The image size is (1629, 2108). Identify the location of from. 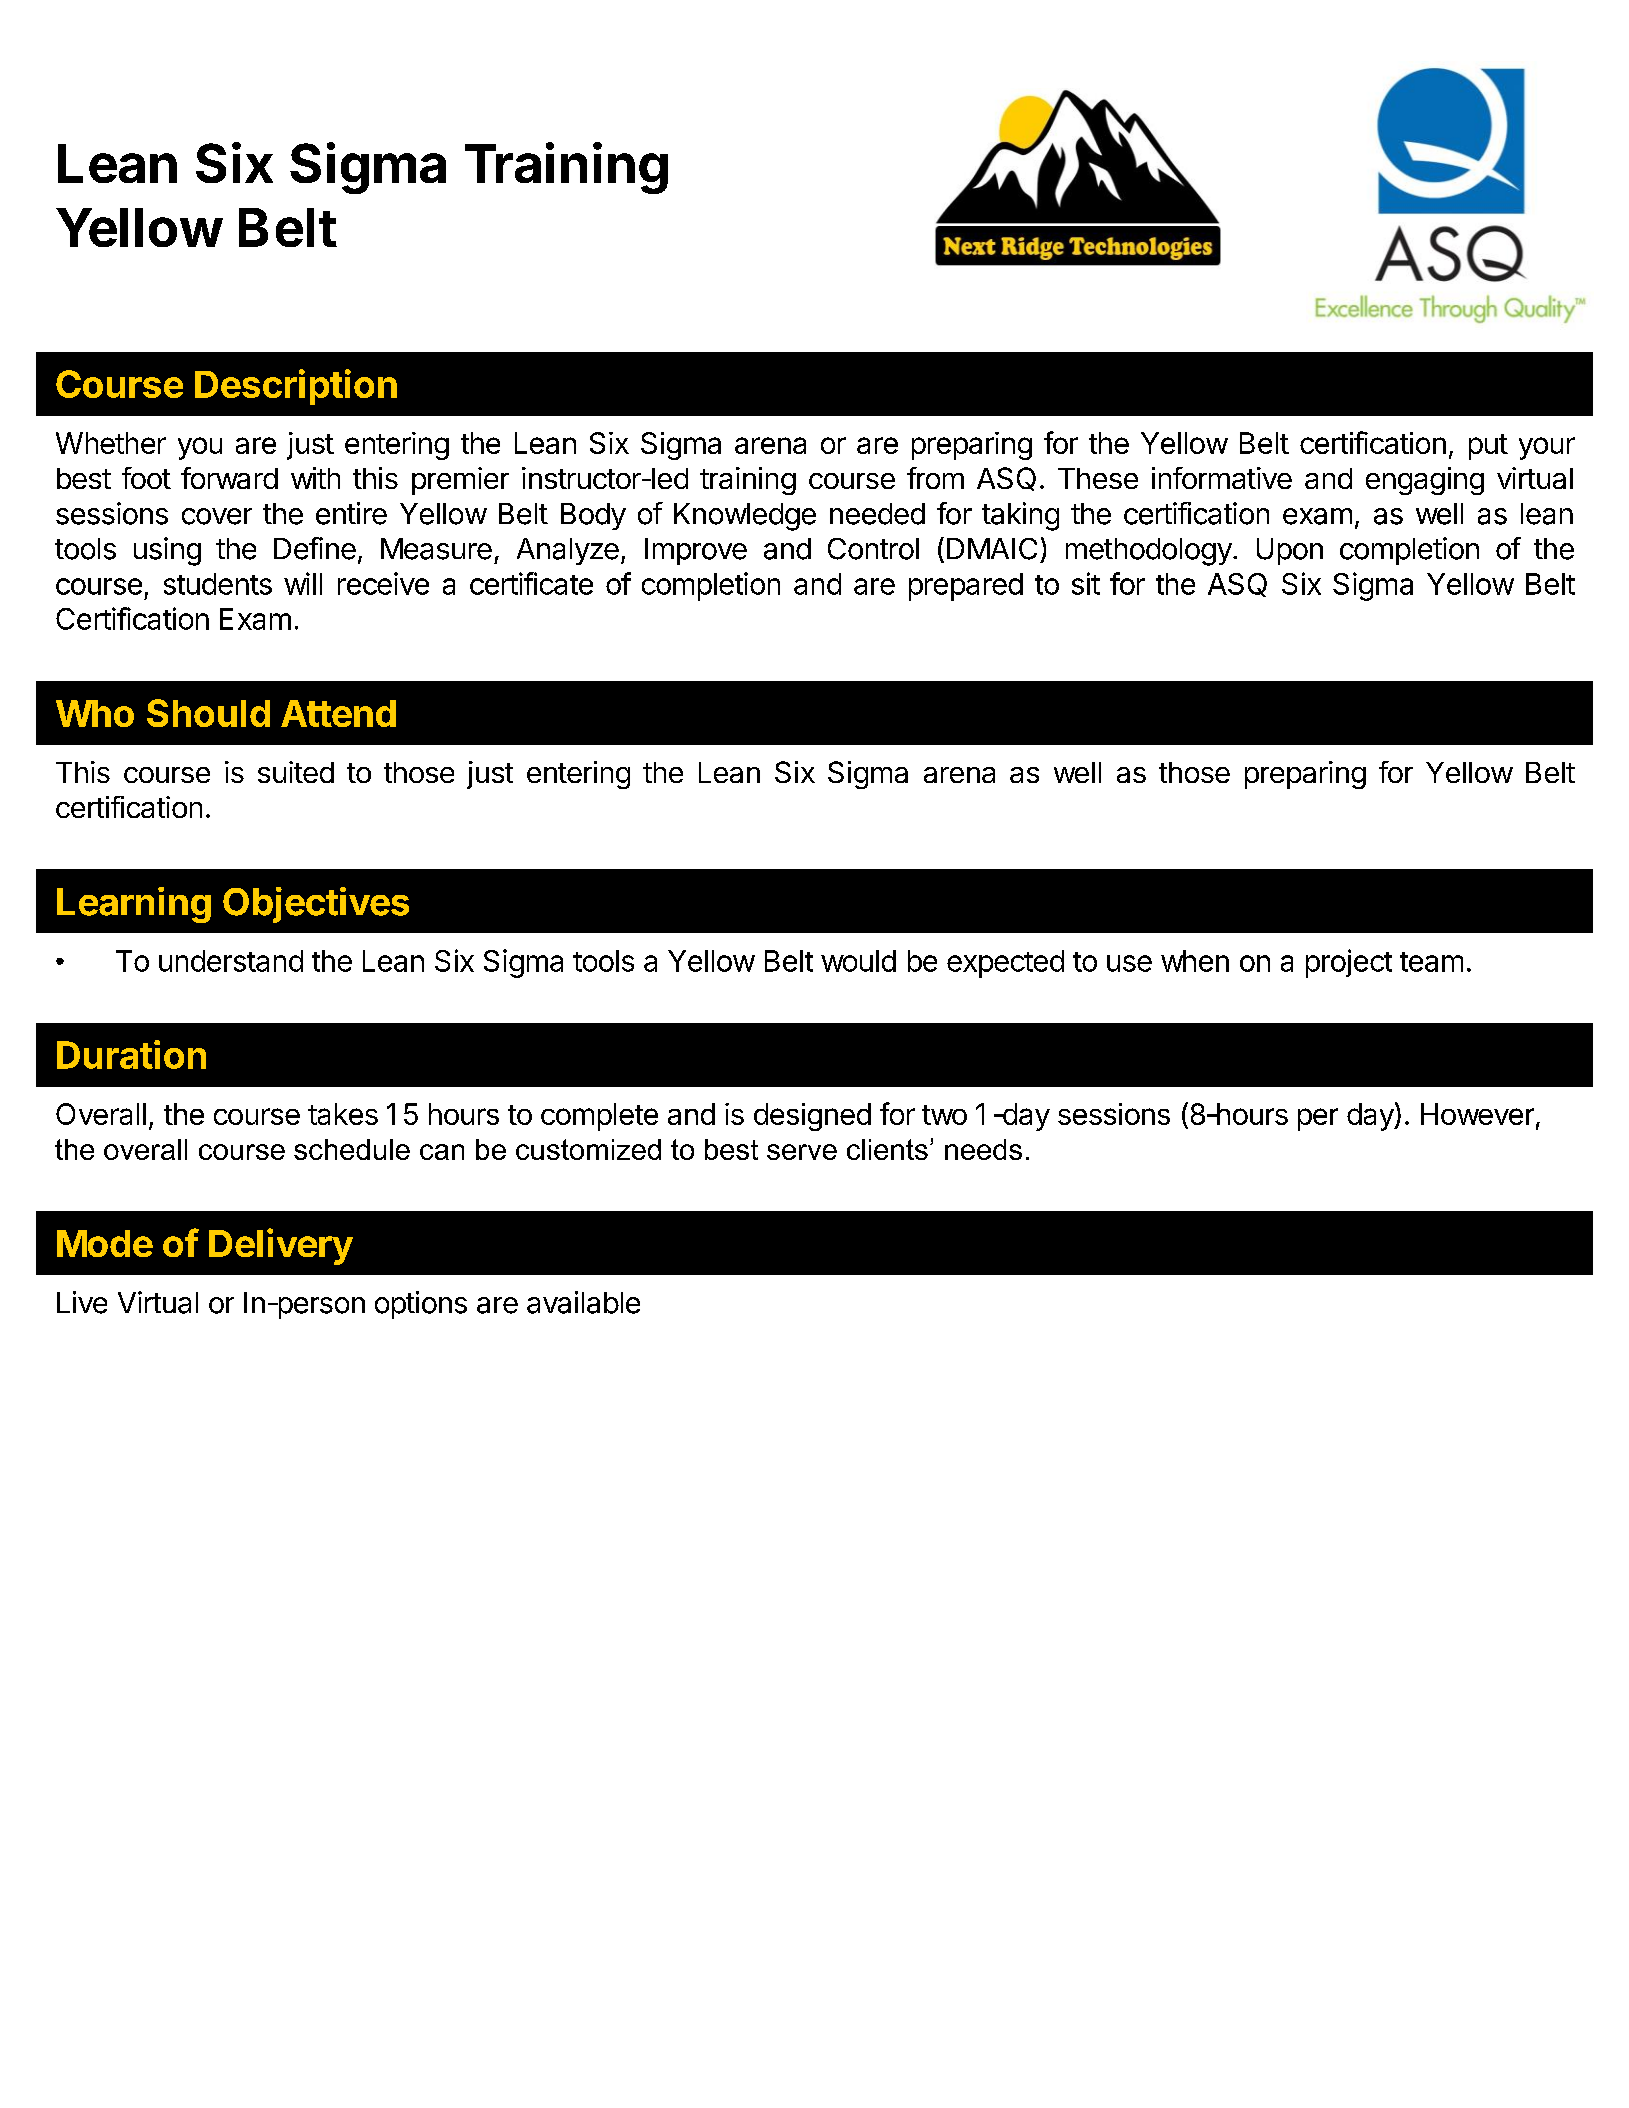
(935, 478).
